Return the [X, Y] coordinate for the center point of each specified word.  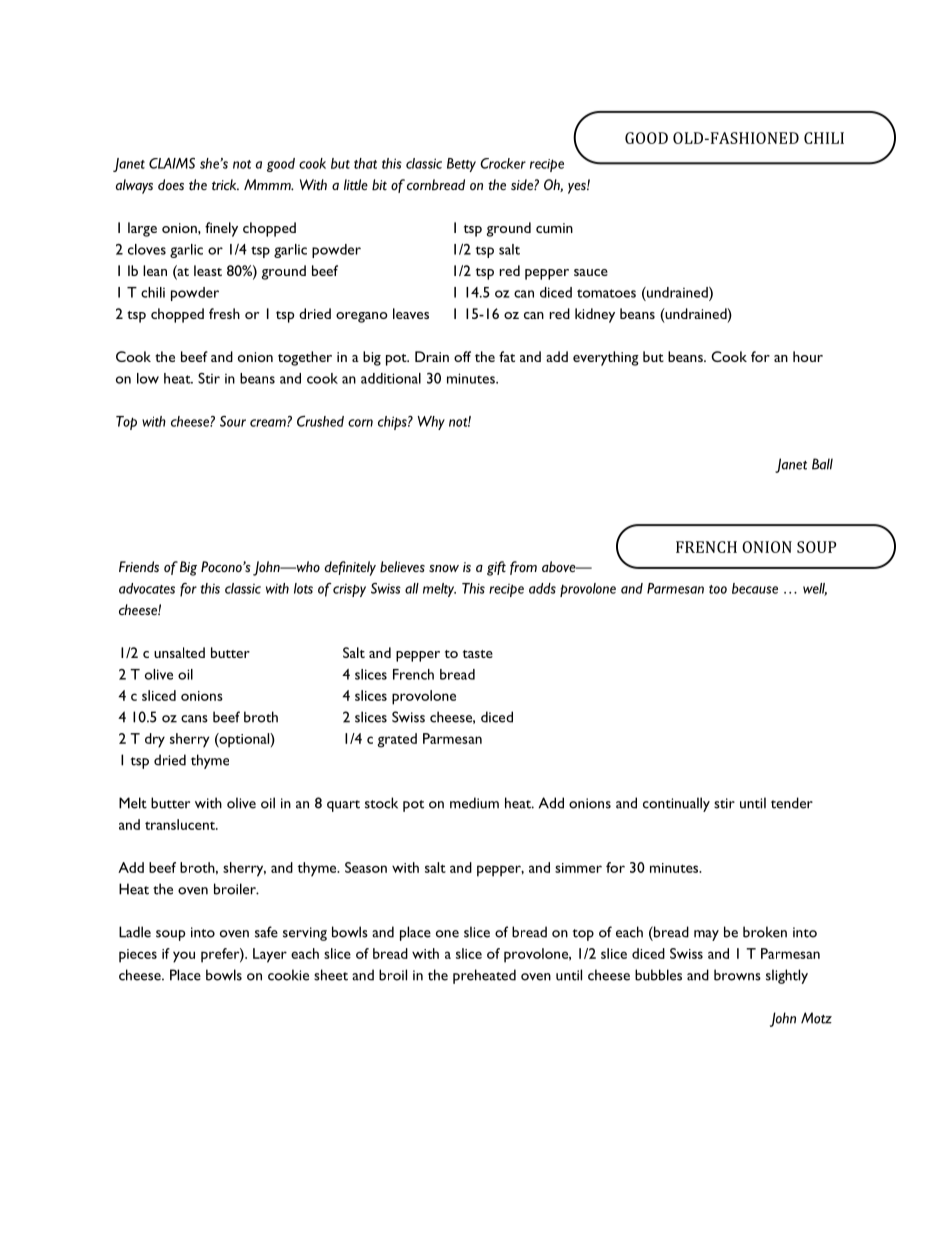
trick [225, 184]
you [184, 957]
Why [431, 423]
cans [194, 719]
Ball [822, 464]
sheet [331, 975]
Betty [461, 165]
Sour [233, 421]
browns [737, 975]
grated [397, 740]
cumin [554, 228]
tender [792, 803]
